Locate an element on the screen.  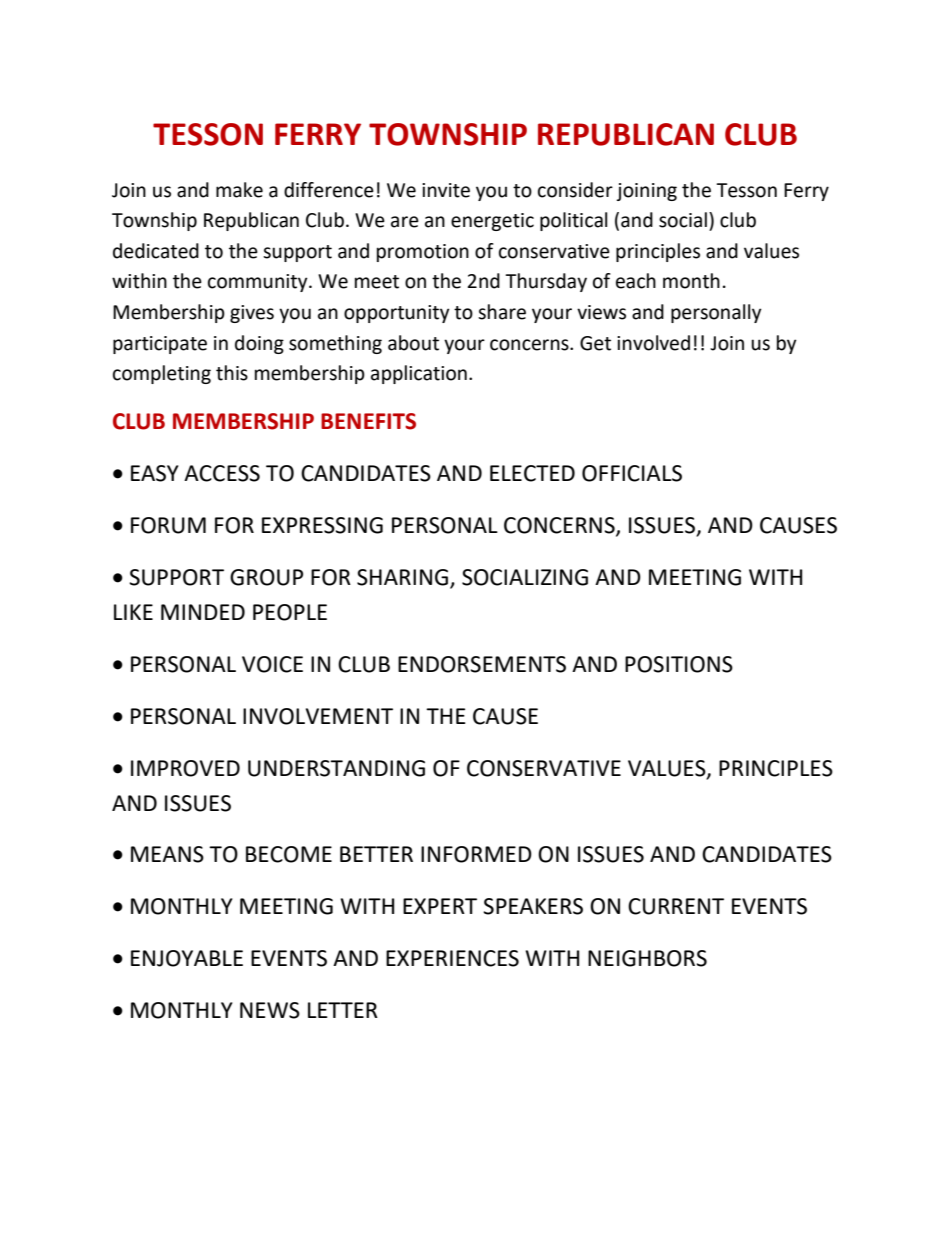
EXPERIENCES is located at coordinates (452, 958).
